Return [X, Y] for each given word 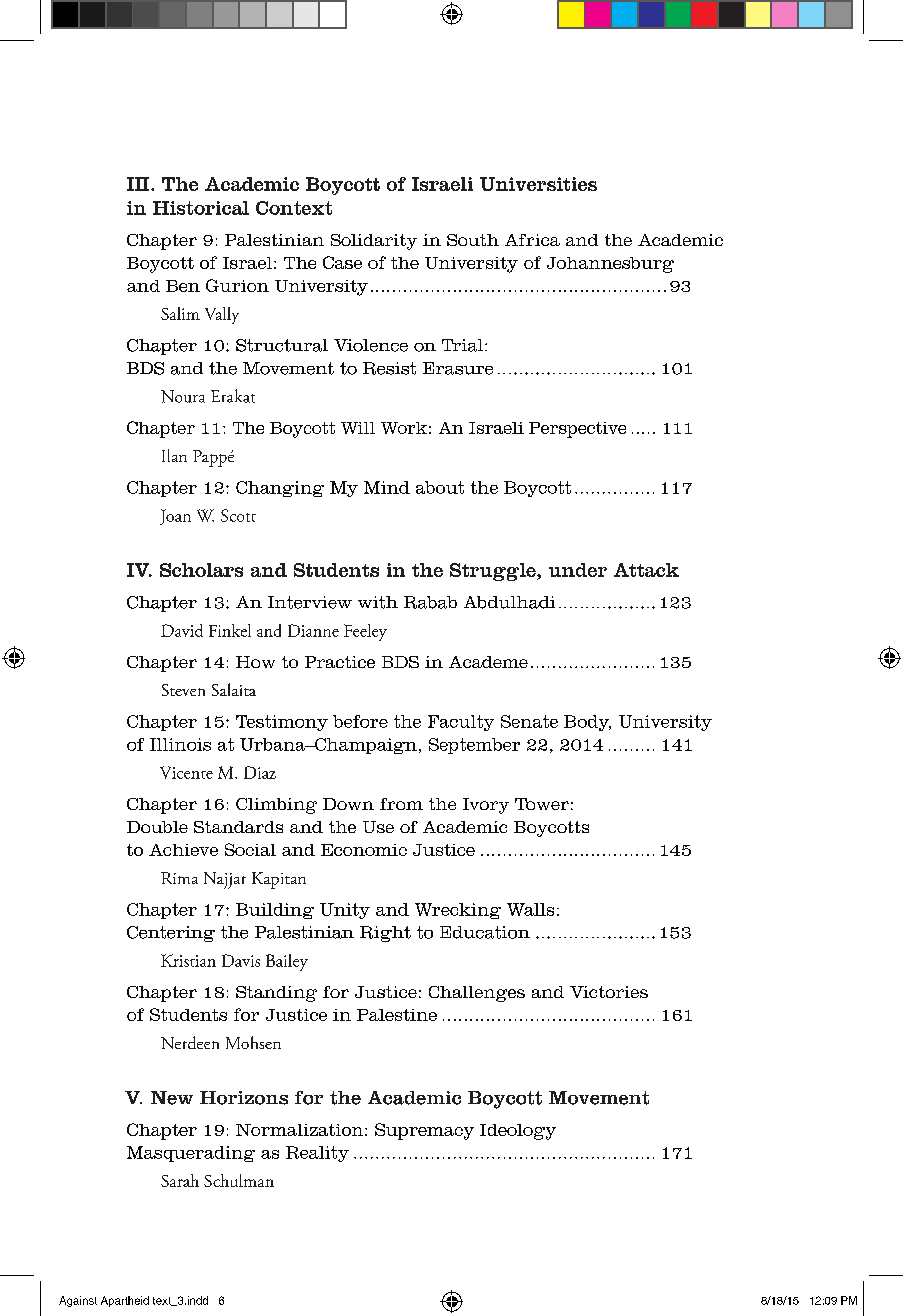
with [378, 602]
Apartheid [125, 1301]
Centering [171, 934]
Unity [345, 911]
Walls [530, 909]
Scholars [201, 570]
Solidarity [374, 242]
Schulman [239, 1180]
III [139, 184]
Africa [532, 240]
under [578, 570]
